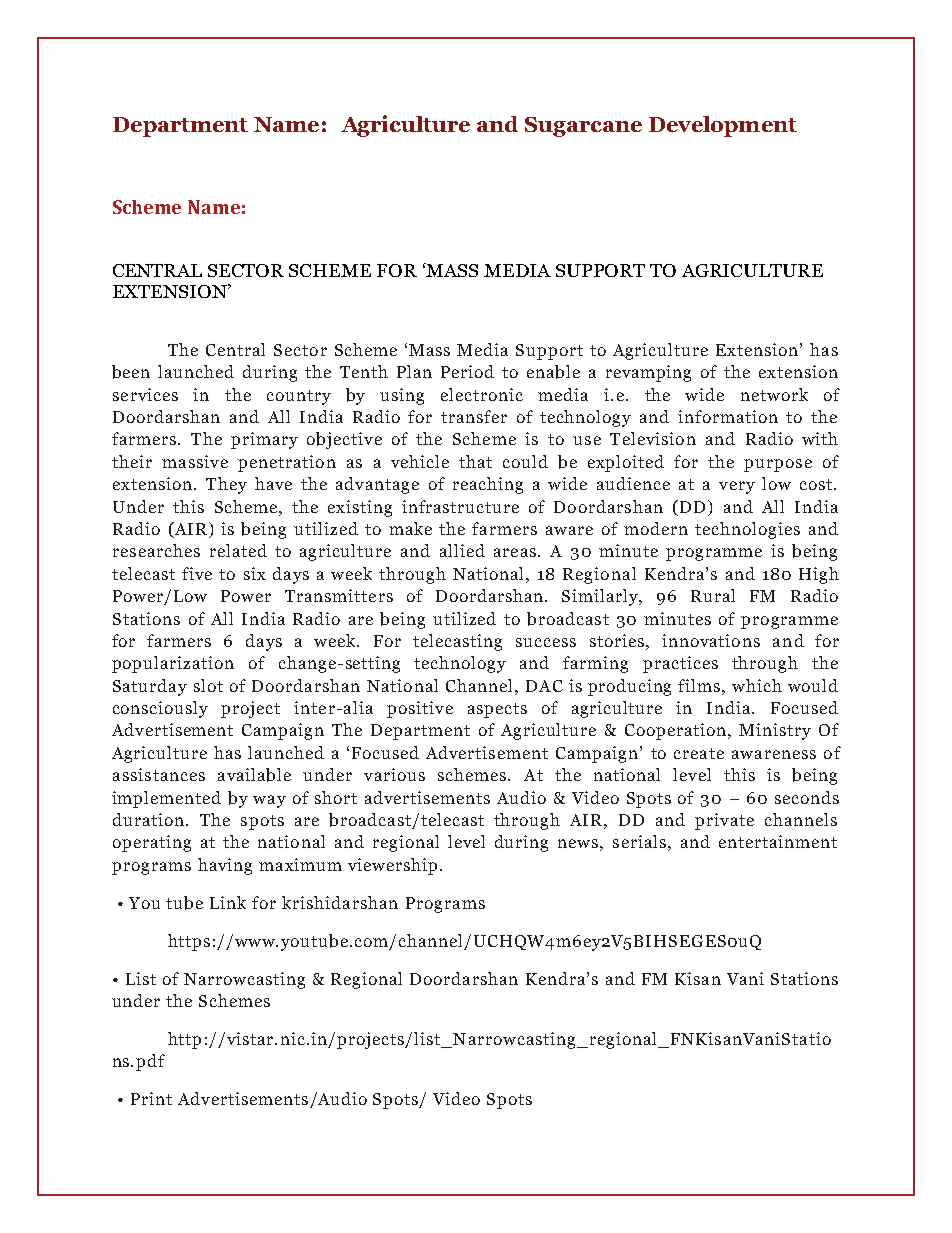  Describe the element at coordinates (497, 710) in the screenshot. I see `aspects` at that location.
